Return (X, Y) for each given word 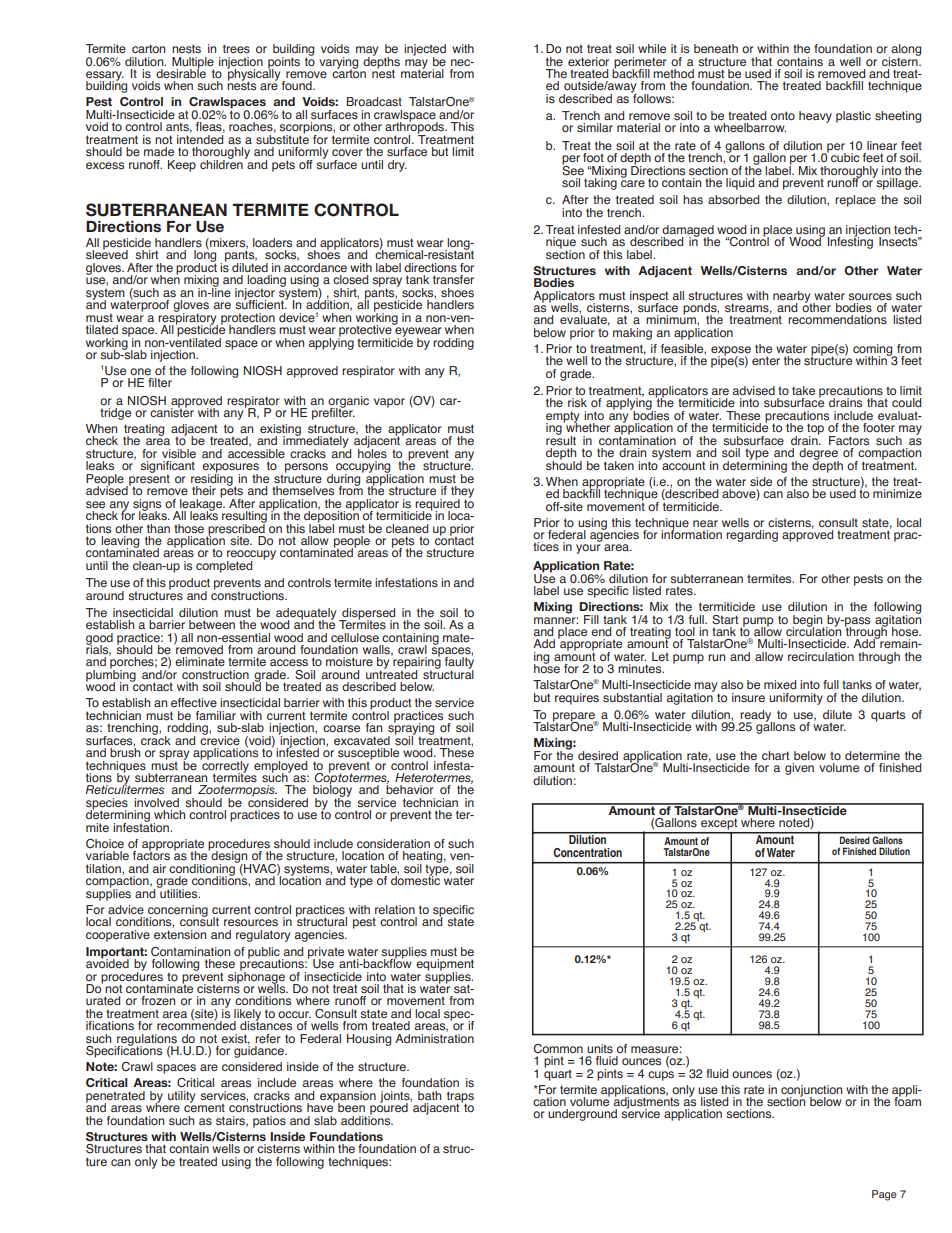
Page (884, 1195)
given (799, 769)
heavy (815, 117)
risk (577, 403)
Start (725, 620)
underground (582, 1115)
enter (766, 361)
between (212, 625)
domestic (415, 880)
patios (269, 1122)
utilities (179, 892)
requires (577, 699)
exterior (588, 62)
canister (172, 412)
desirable (181, 73)
